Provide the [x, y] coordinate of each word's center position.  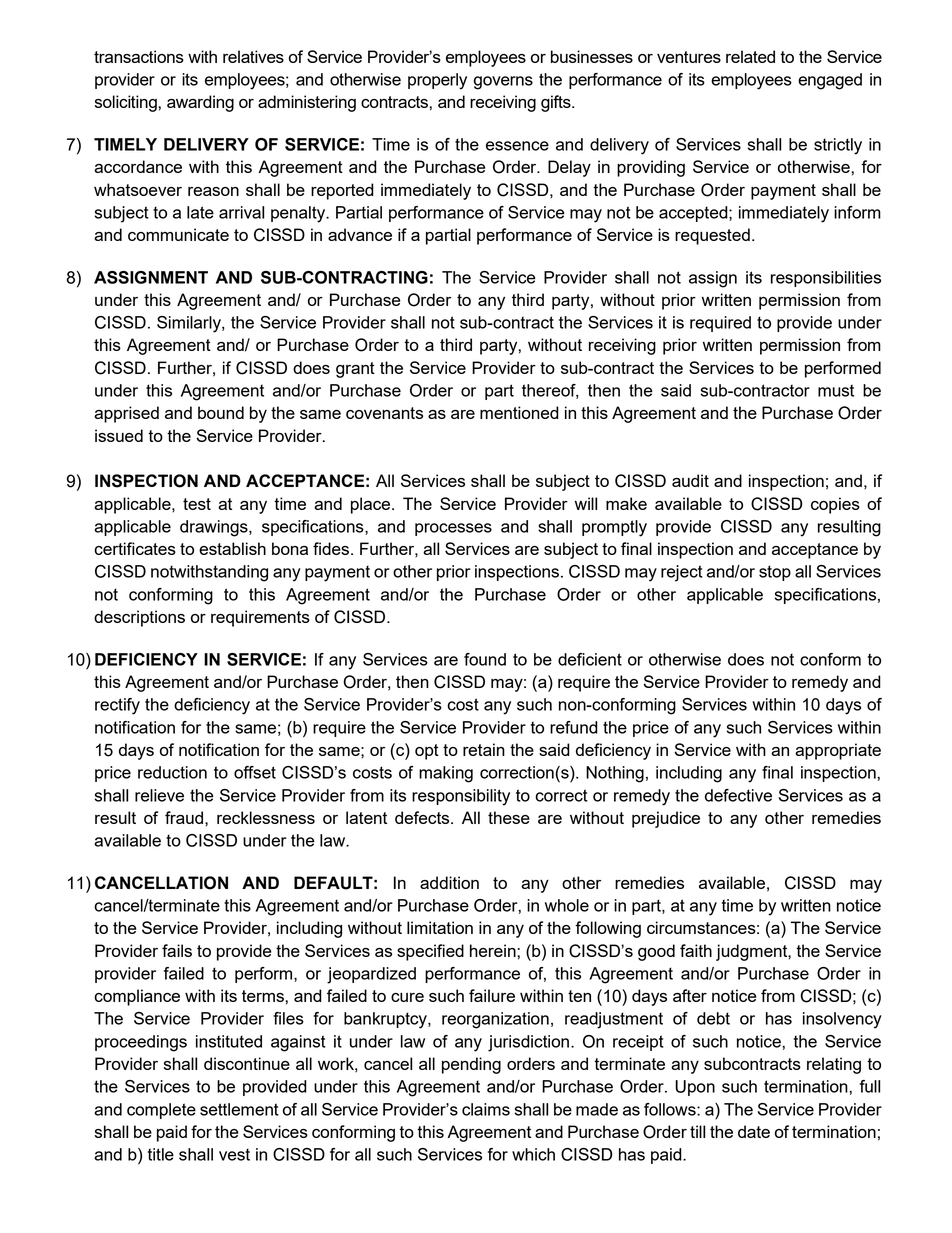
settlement [239, 1109]
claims [486, 1109]
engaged [830, 81]
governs [503, 83]
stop [775, 573]
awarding [200, 103]
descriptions [139, 618]
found [485, 659]
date [754, 1131]
